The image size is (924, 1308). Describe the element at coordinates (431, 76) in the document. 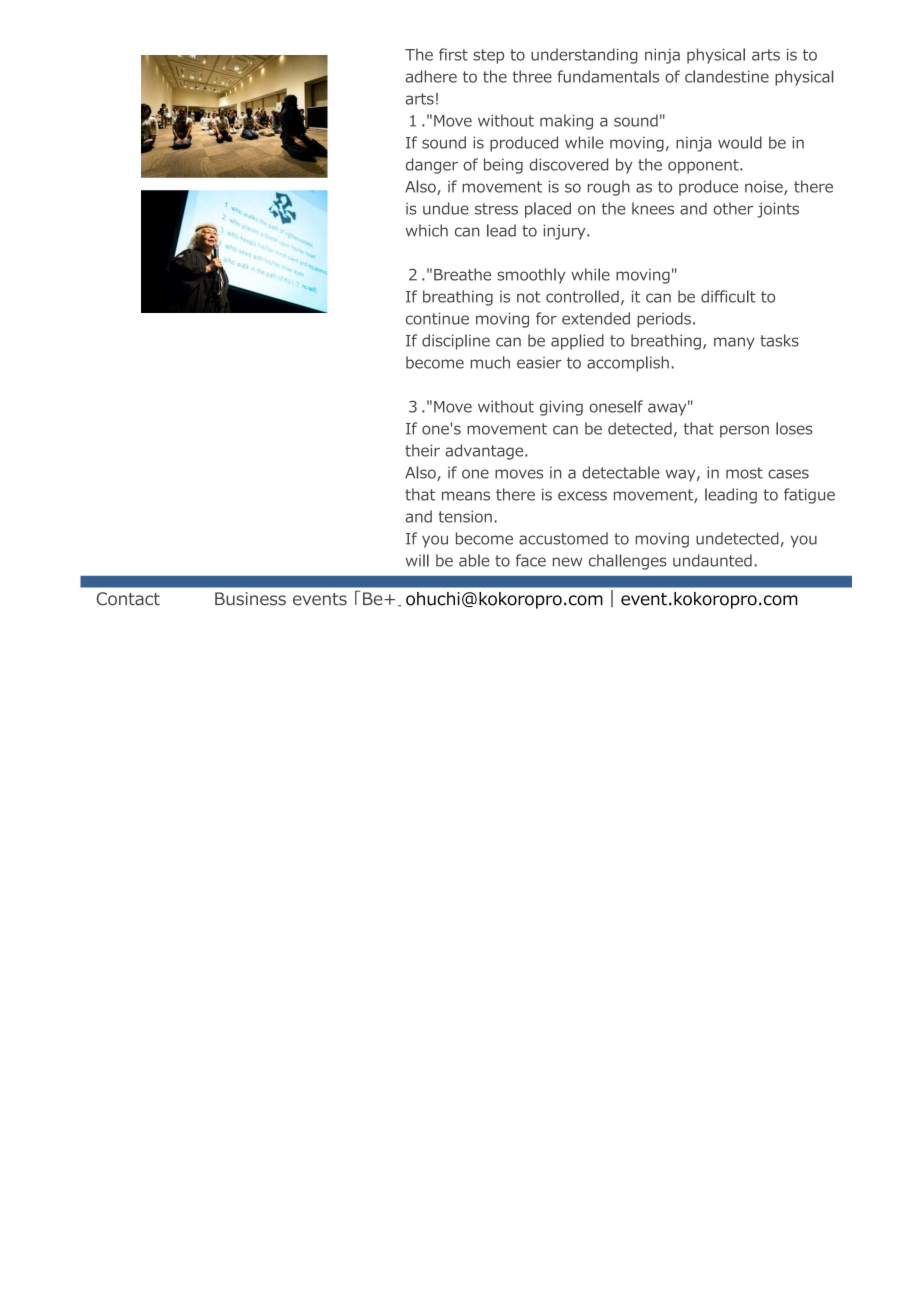

I see `adhere` at that location.
